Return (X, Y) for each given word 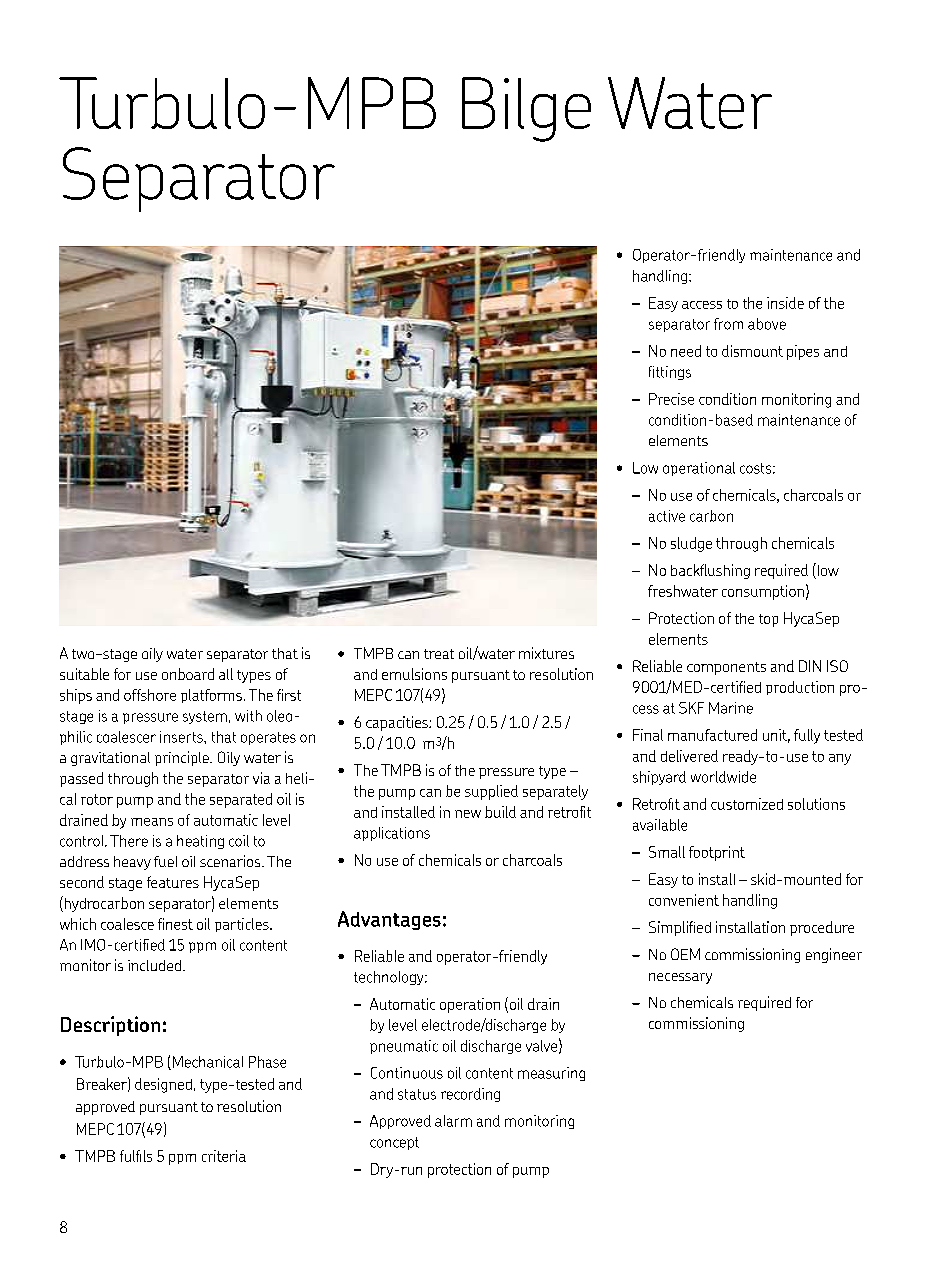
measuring (551, 1074)
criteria (224, 1156)
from (728, 324)
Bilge (526, 109)
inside (785, 303)
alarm (453, 1121)
